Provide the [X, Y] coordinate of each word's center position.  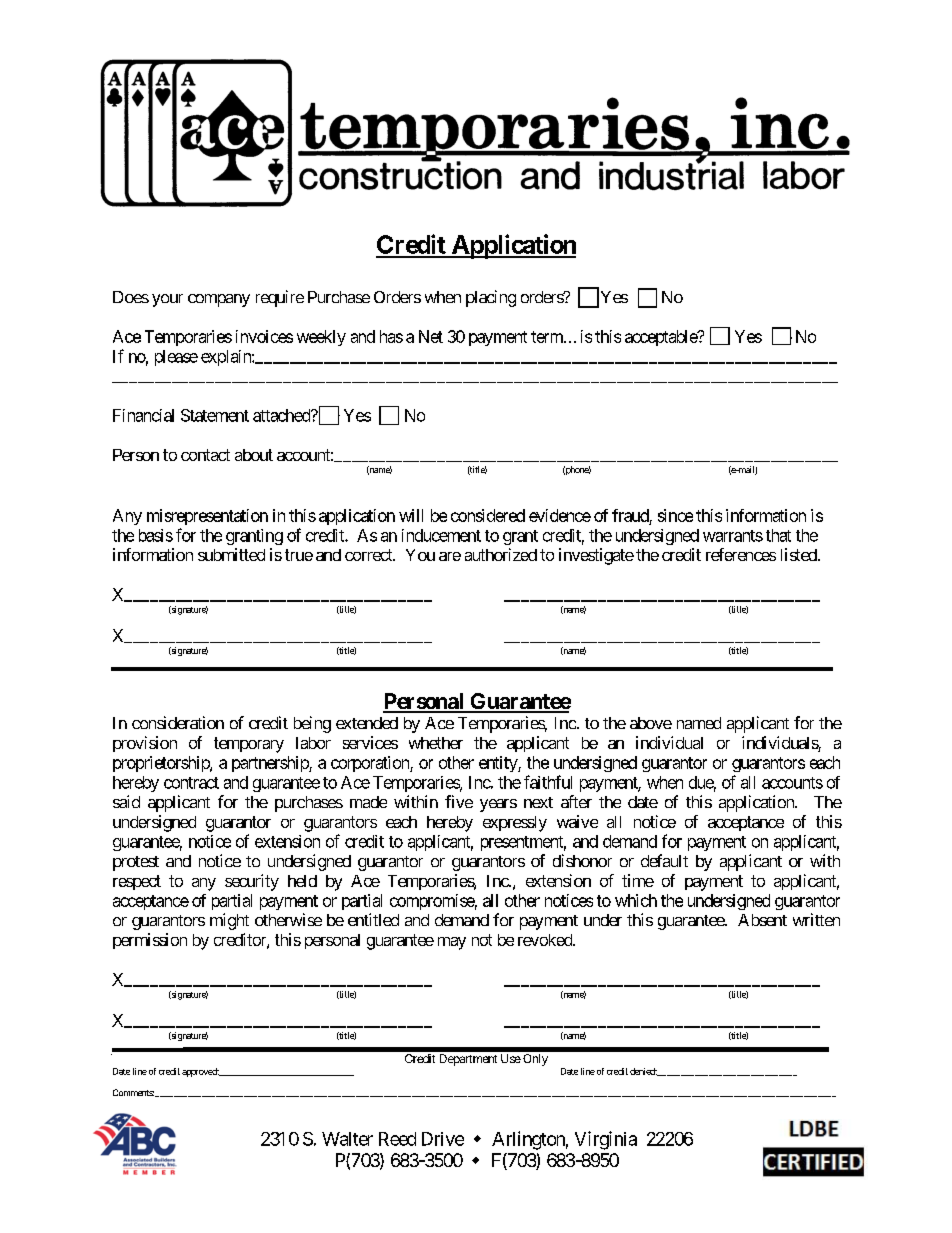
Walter [347, 1139]
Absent [762, 920]
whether [436, 743]
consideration [178, 722]
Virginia [606, 1140]
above [651, 723]
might [229, 921]
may [452, 943]
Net [431, 336]
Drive [443, 1139]
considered [488, 515]
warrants [733, 536]
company [219, 300]
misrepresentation [207, 517]
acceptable [662, 338]
